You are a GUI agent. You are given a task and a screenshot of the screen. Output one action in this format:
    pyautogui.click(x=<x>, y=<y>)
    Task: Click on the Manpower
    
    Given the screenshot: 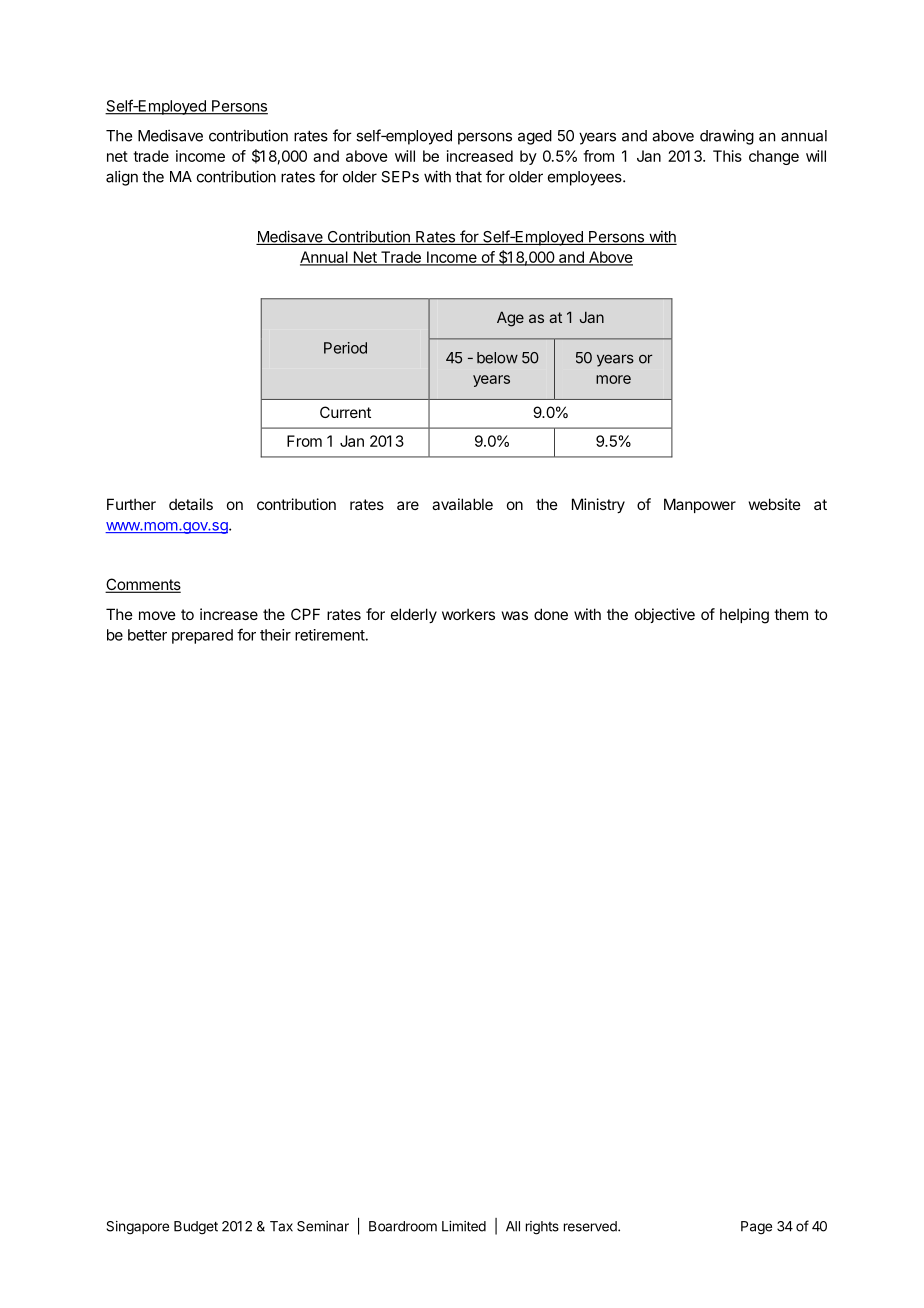 What is the action you would take?
    pyautogui.click(x=700, y=505)
